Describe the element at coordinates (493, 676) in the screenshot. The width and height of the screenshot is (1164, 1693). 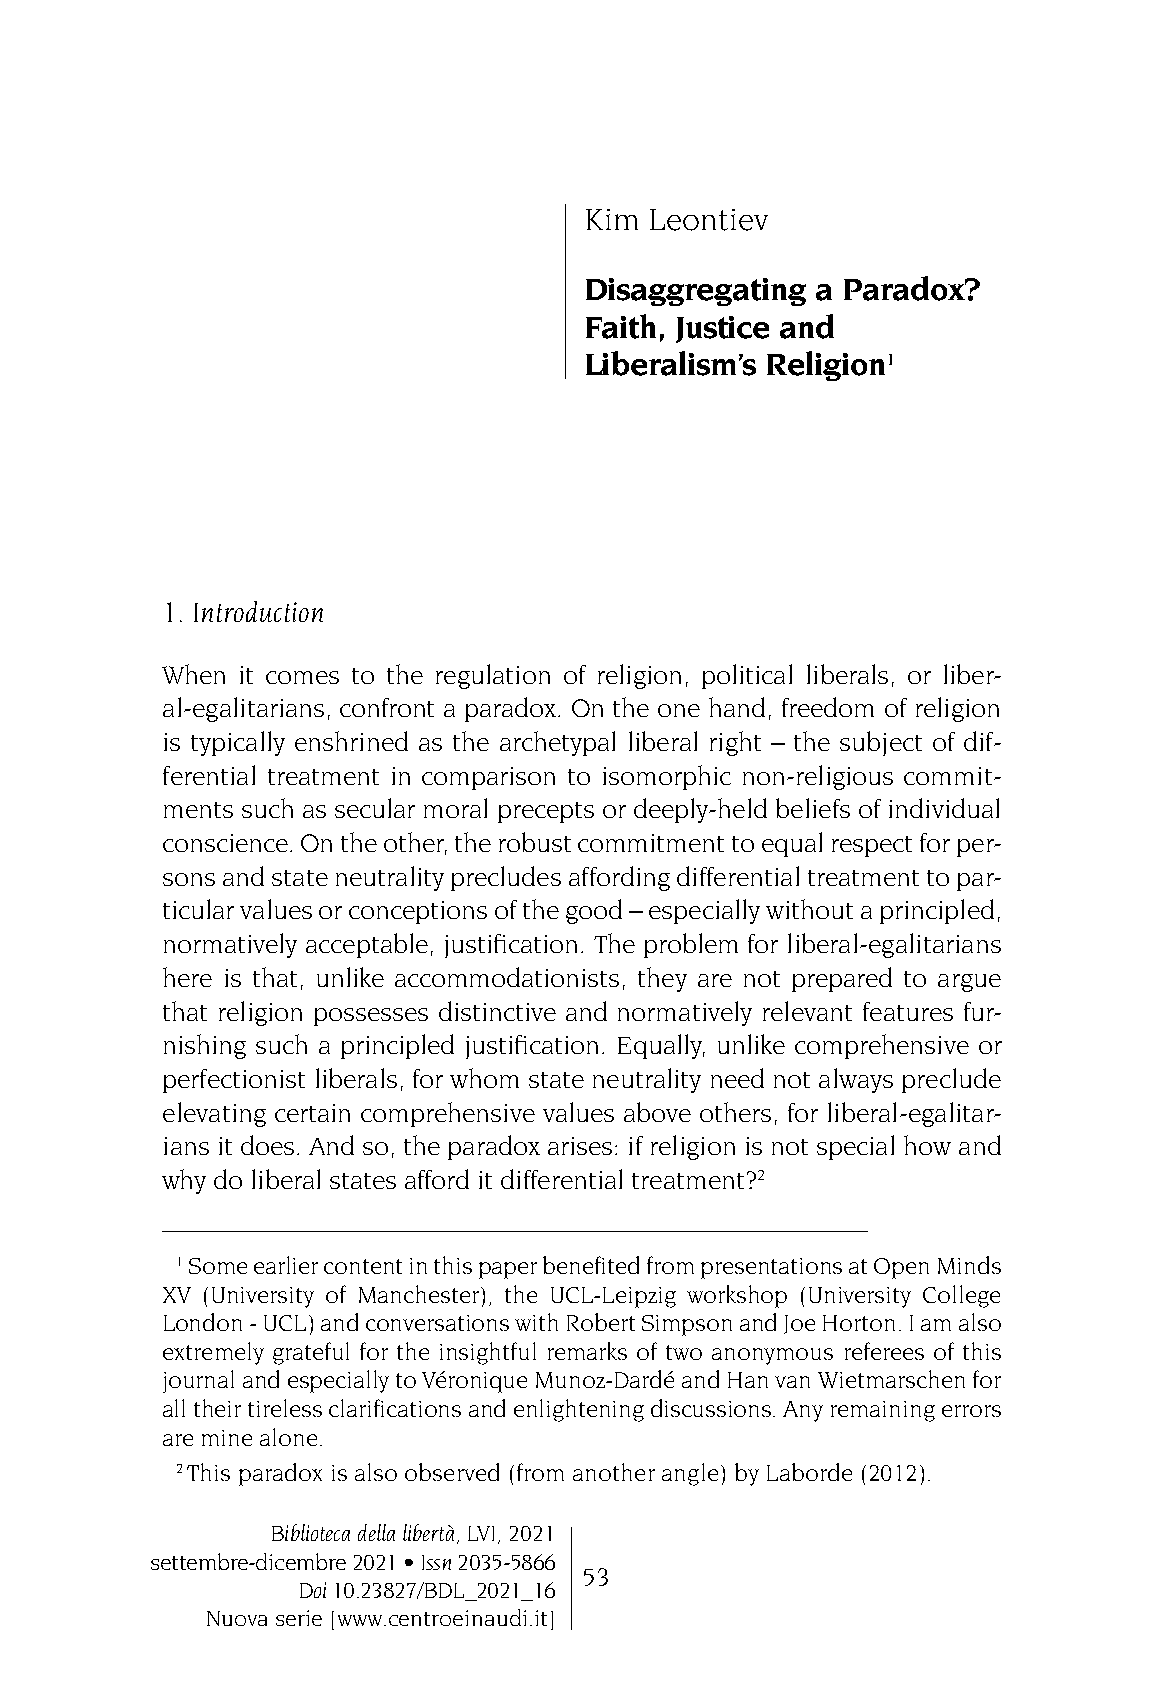
I see `regulation` at that location.
